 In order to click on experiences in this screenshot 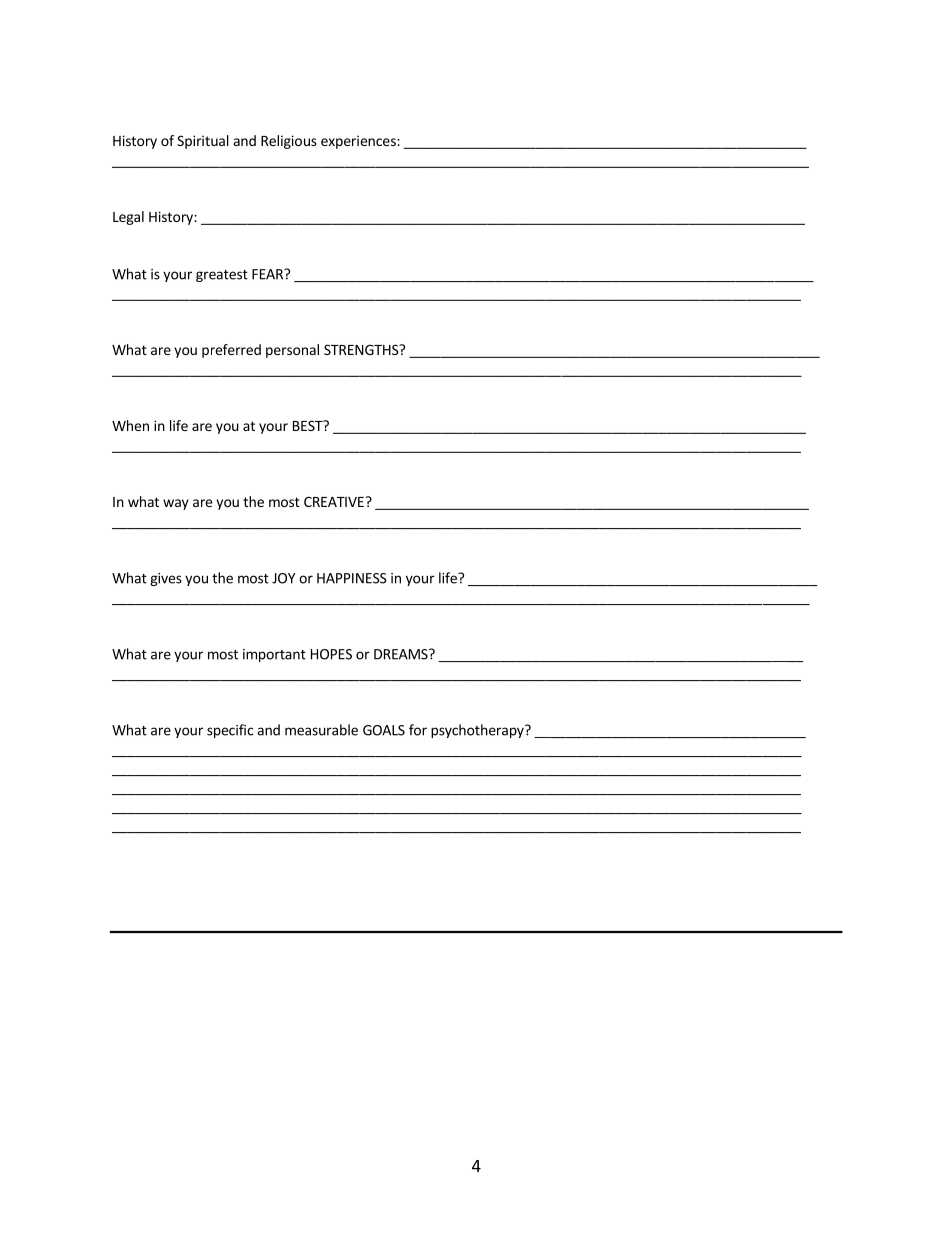, I will do `click(359, 142)`.
